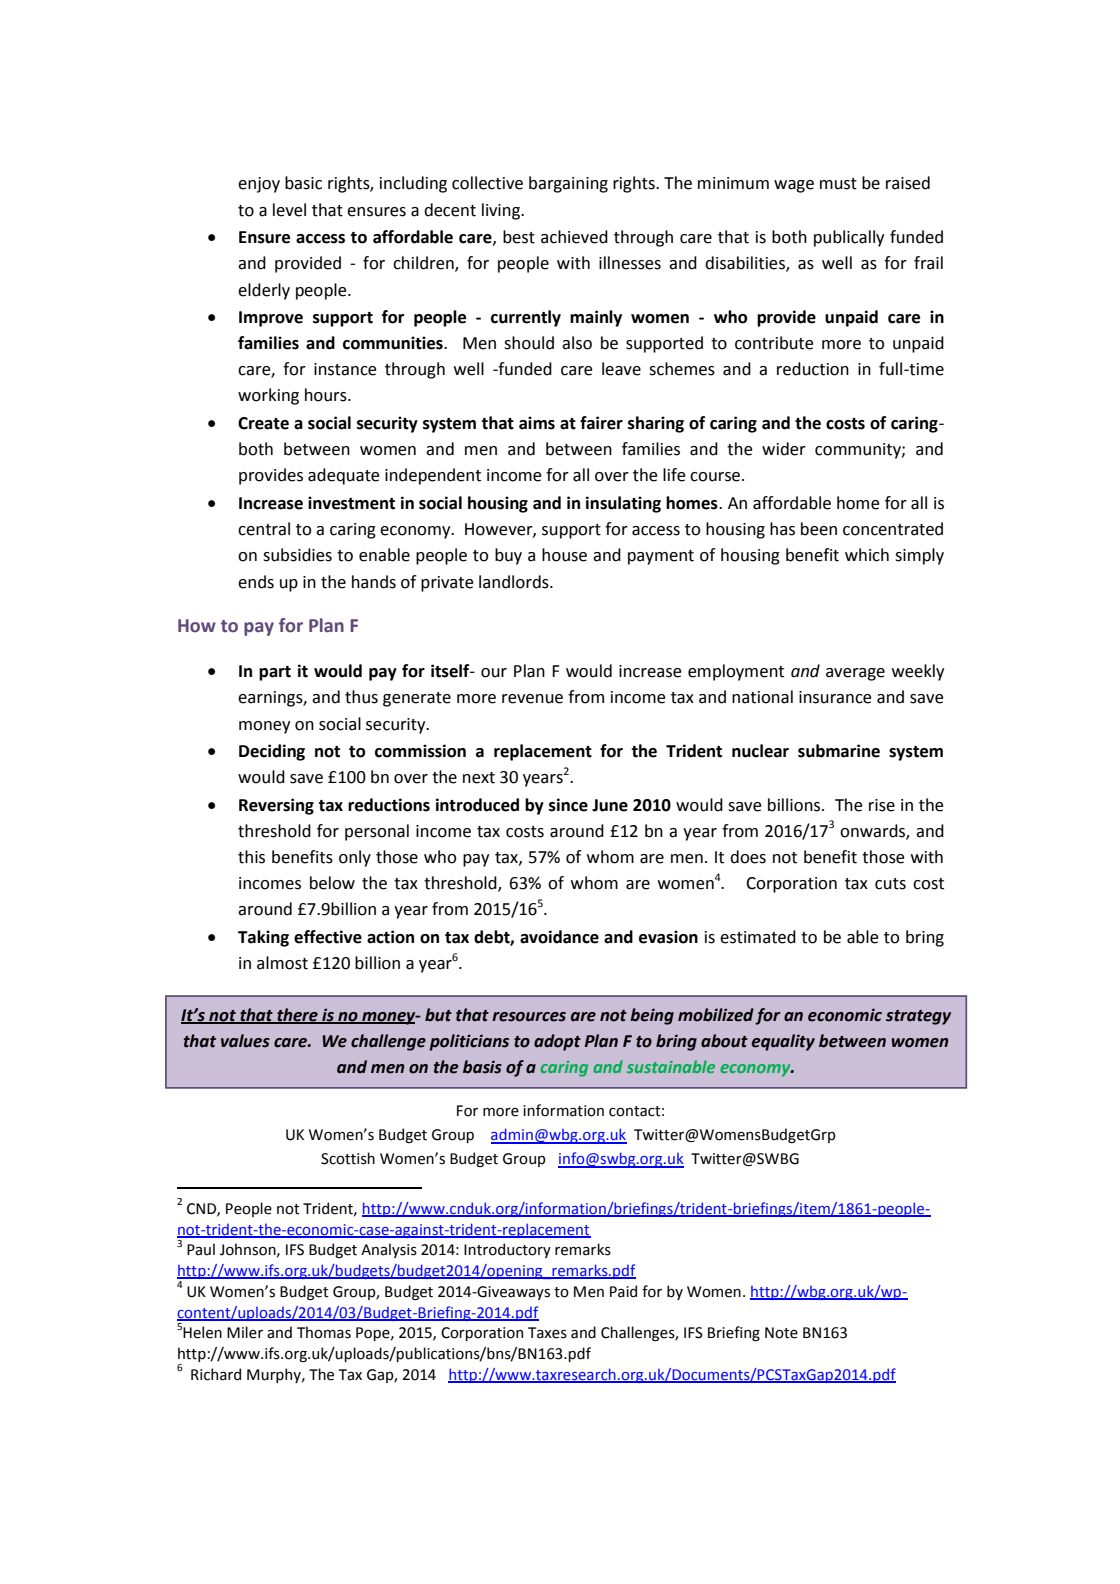  Describe the element at coordinates (781, 1333) in the page. I see `Note` at that location.
